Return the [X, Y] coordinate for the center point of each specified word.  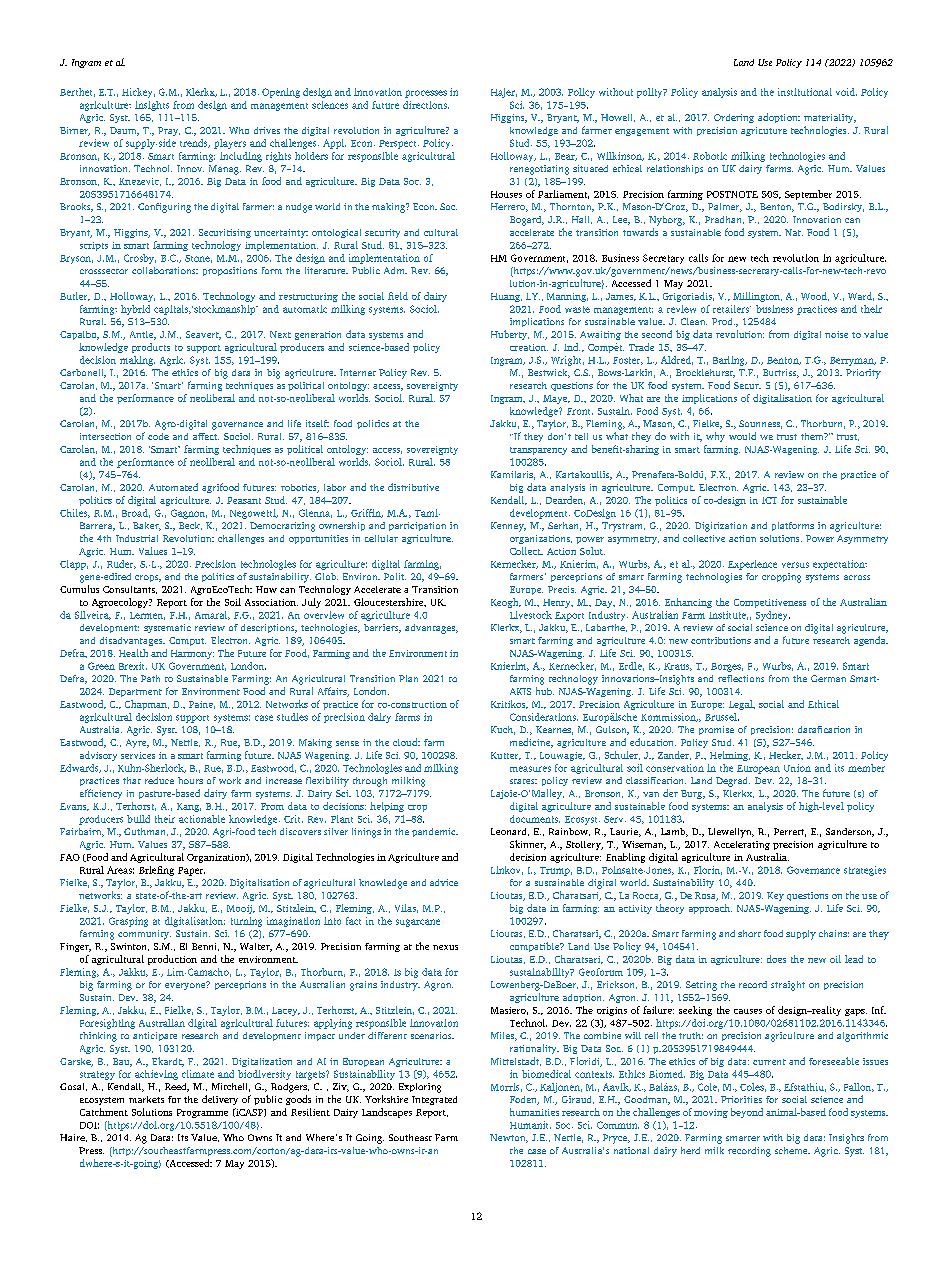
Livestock [531, 615]
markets [146, 1099]
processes [426, 94]
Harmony [192, 654]
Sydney [773, 616]
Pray [169, 131]
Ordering [734, 118]
